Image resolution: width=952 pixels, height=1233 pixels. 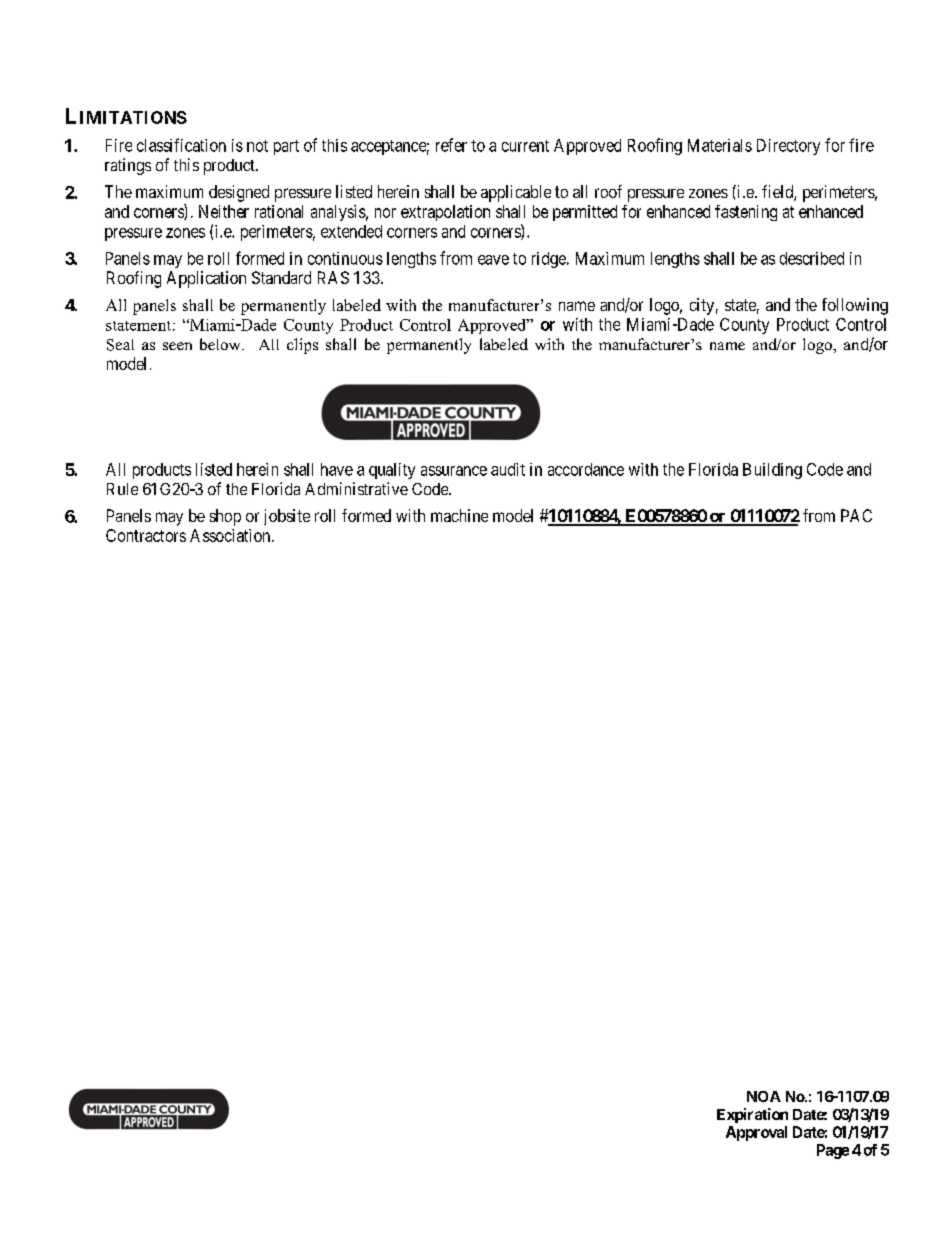 What do you see at coordinates (516, 193) in the screenshot?
I see `applicable` at bounding box center [516, 193].
